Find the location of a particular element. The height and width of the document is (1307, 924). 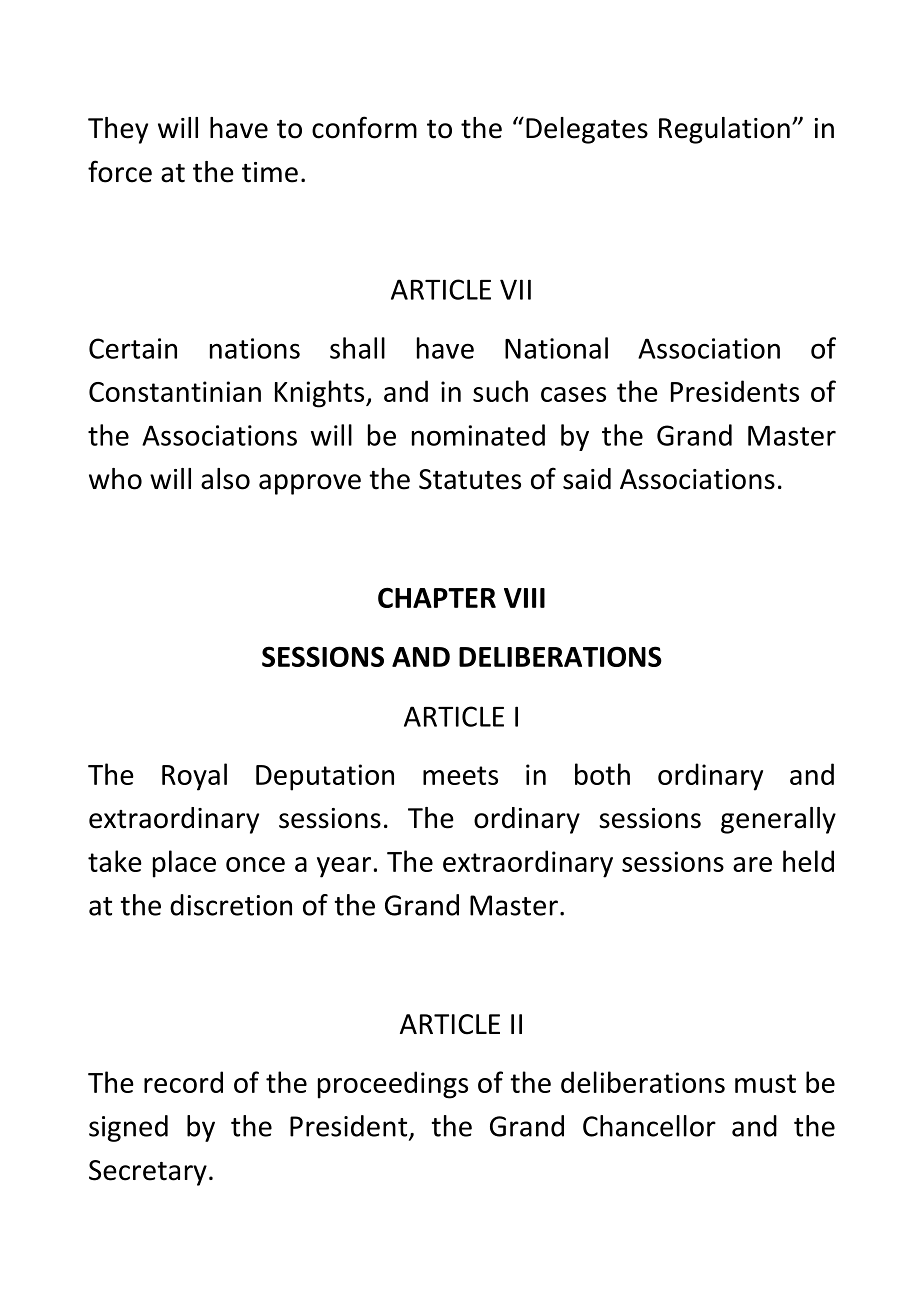

proceedings is located at coordinates (393, 1085).
